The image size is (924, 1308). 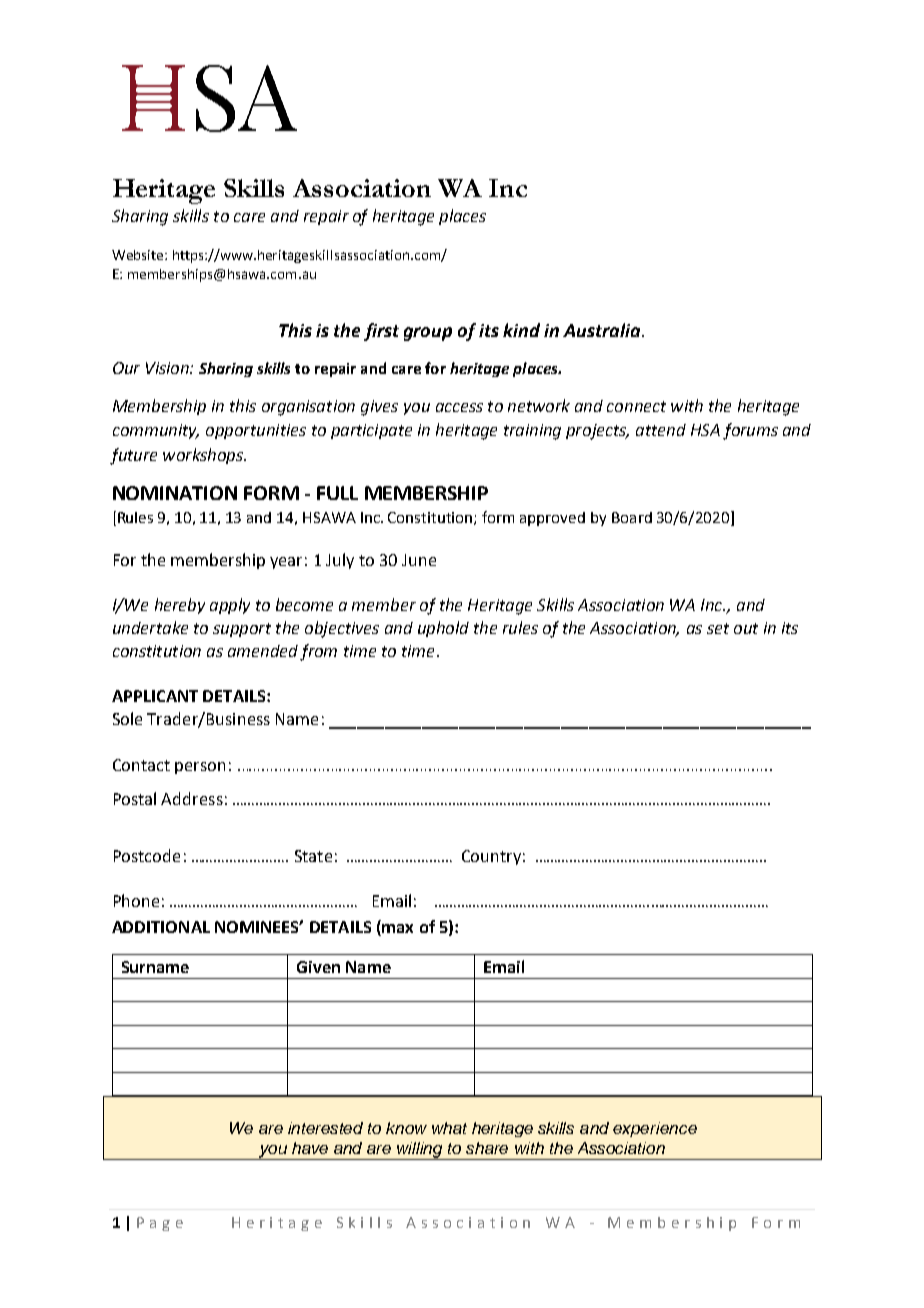 What do you see at coordinates (632, 517) in the page?
I see `Board` at bounding box center [632, 517].
